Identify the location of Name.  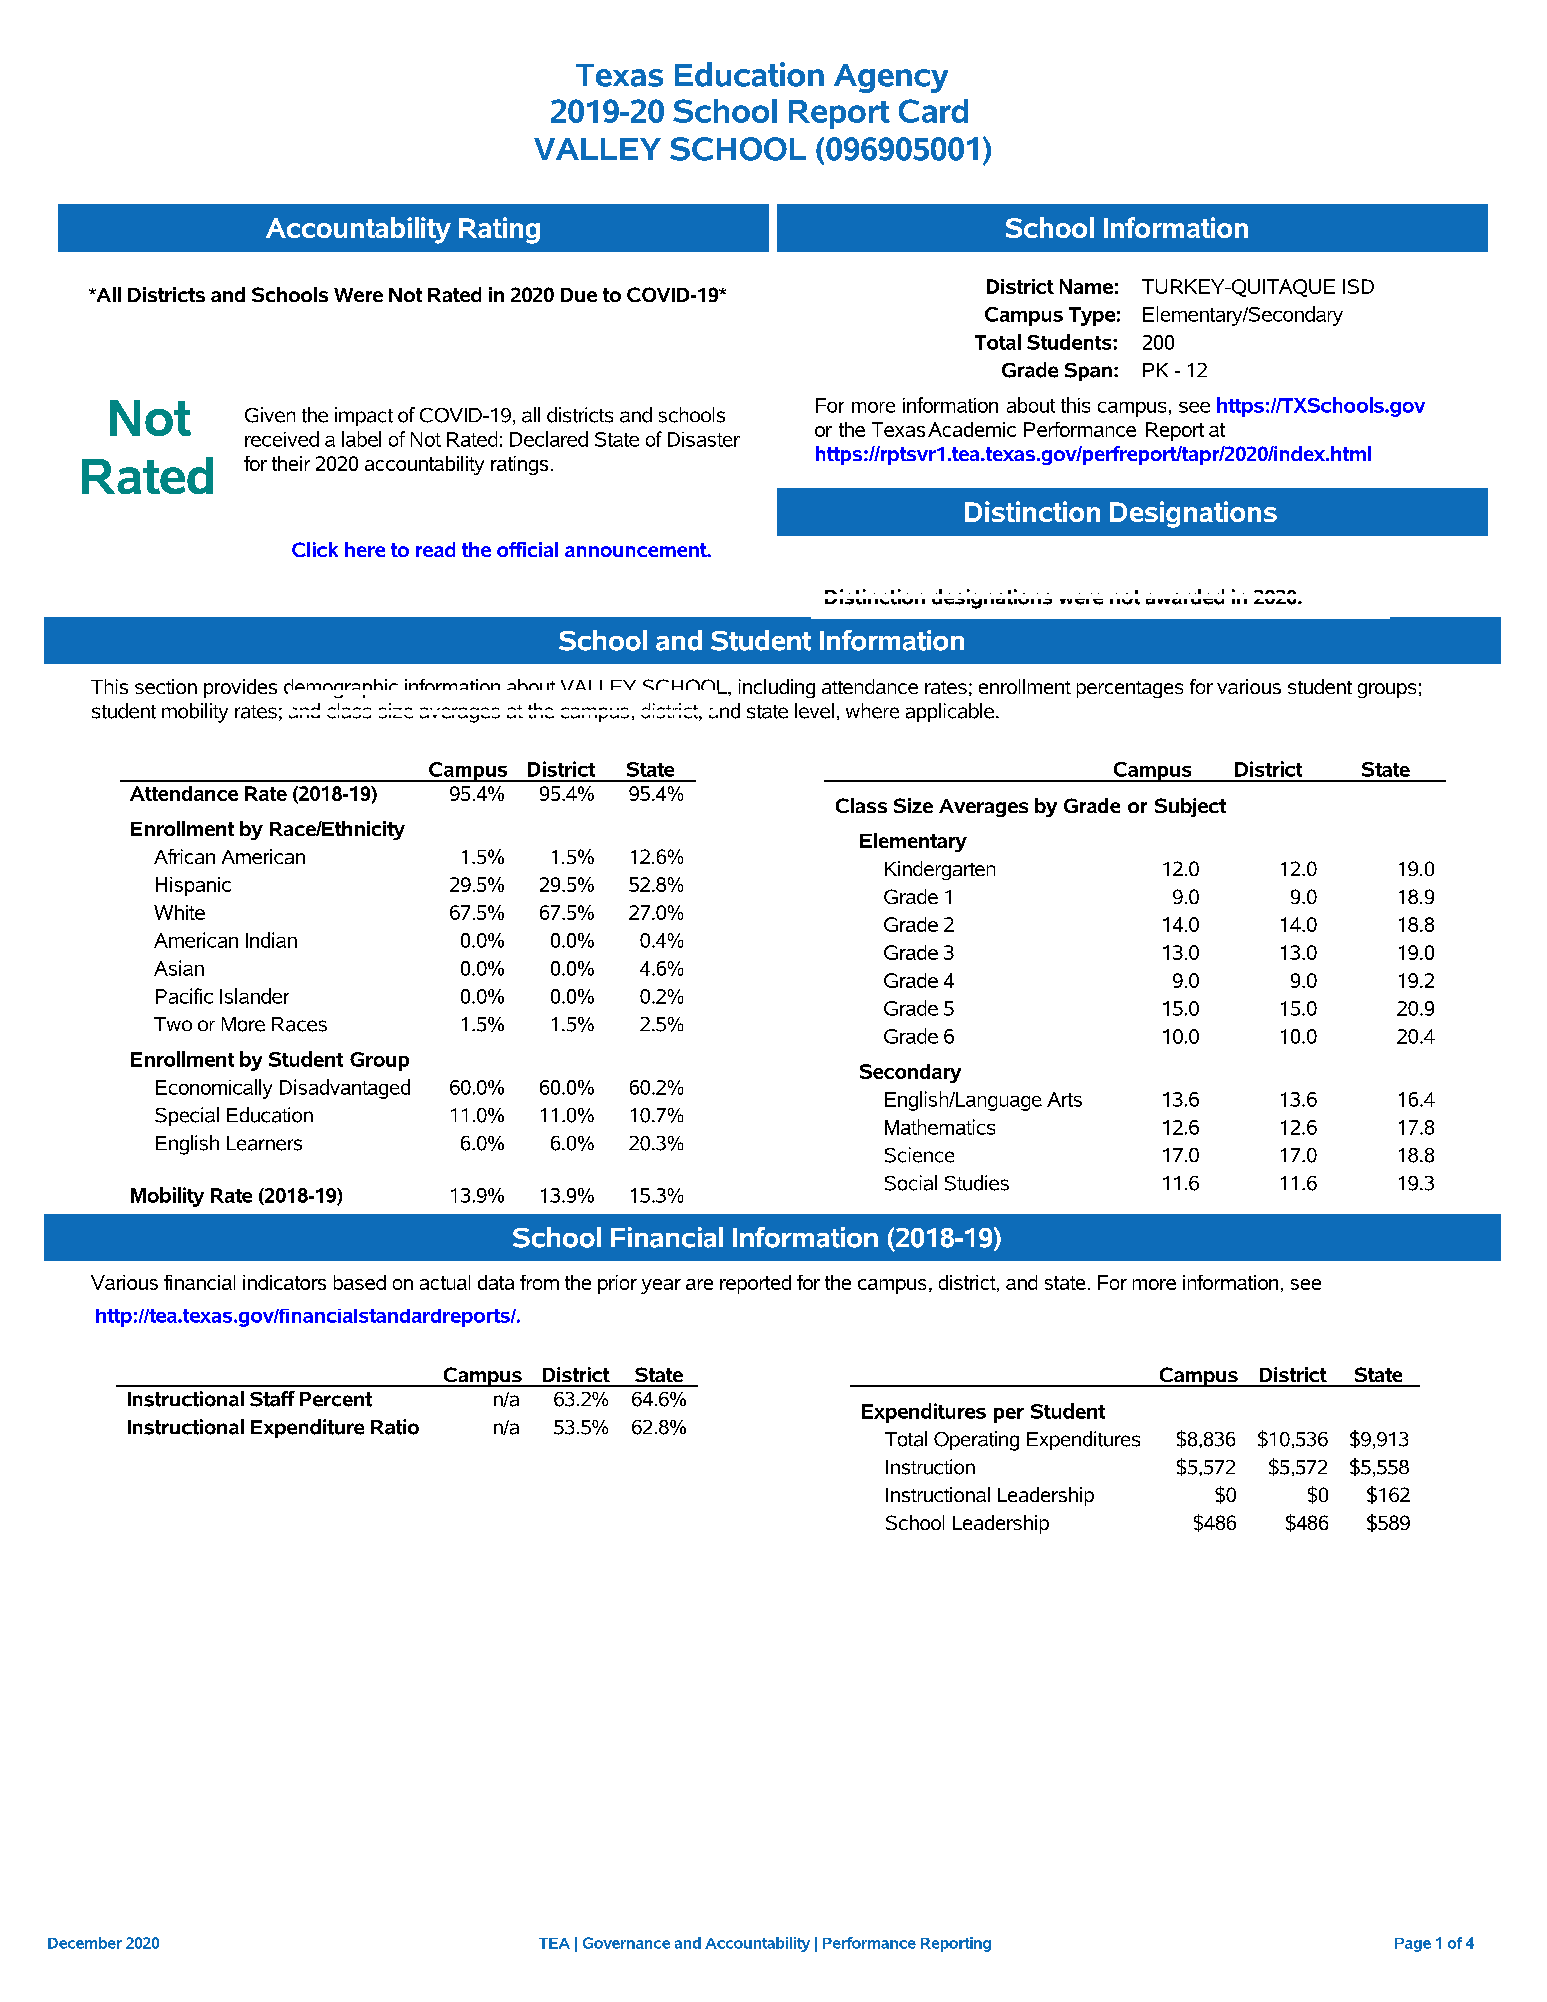
(1086, 286).
